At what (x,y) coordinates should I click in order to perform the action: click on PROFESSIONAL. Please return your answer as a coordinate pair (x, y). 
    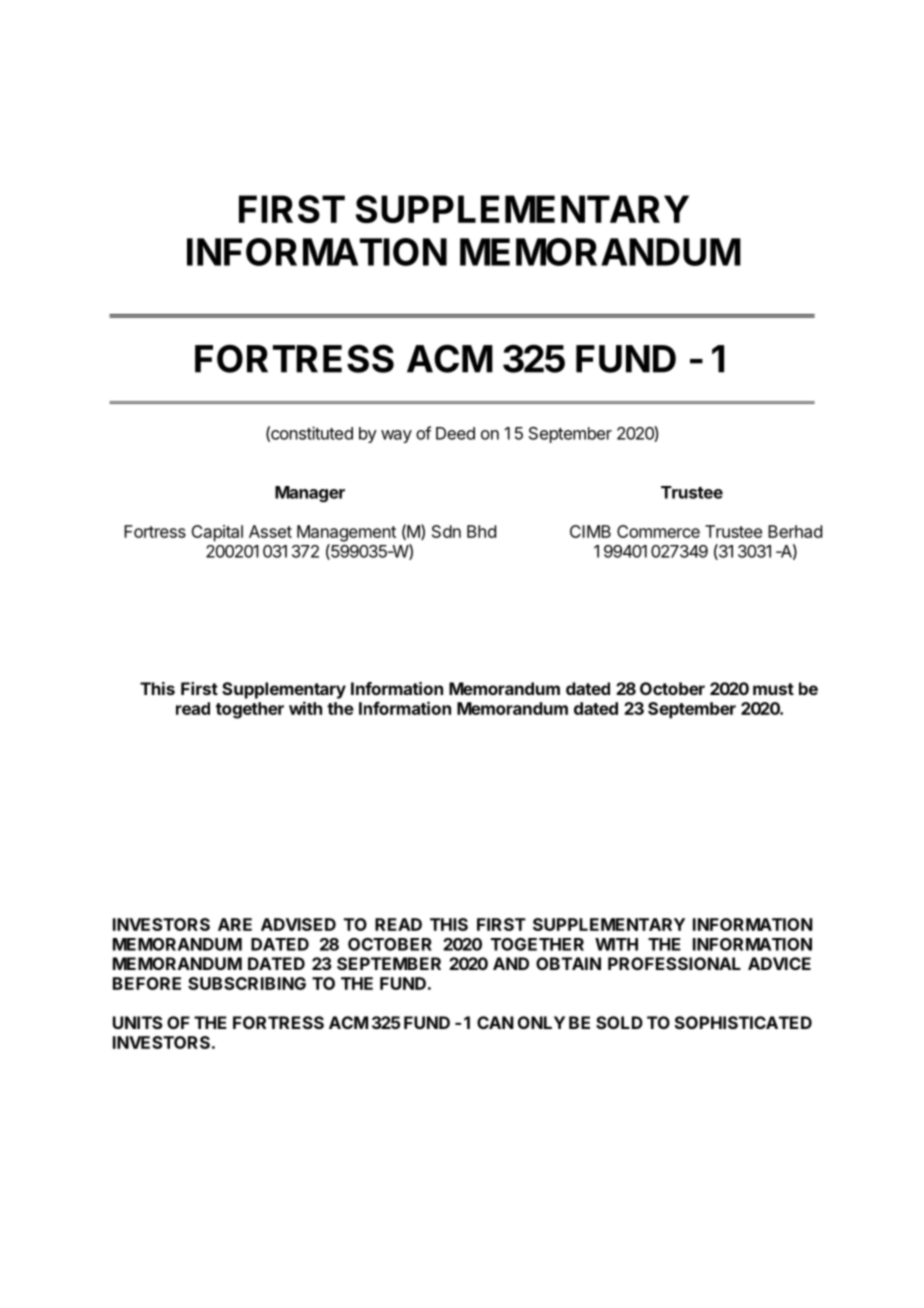
    Looking at the image, I should click on (674, 963).
